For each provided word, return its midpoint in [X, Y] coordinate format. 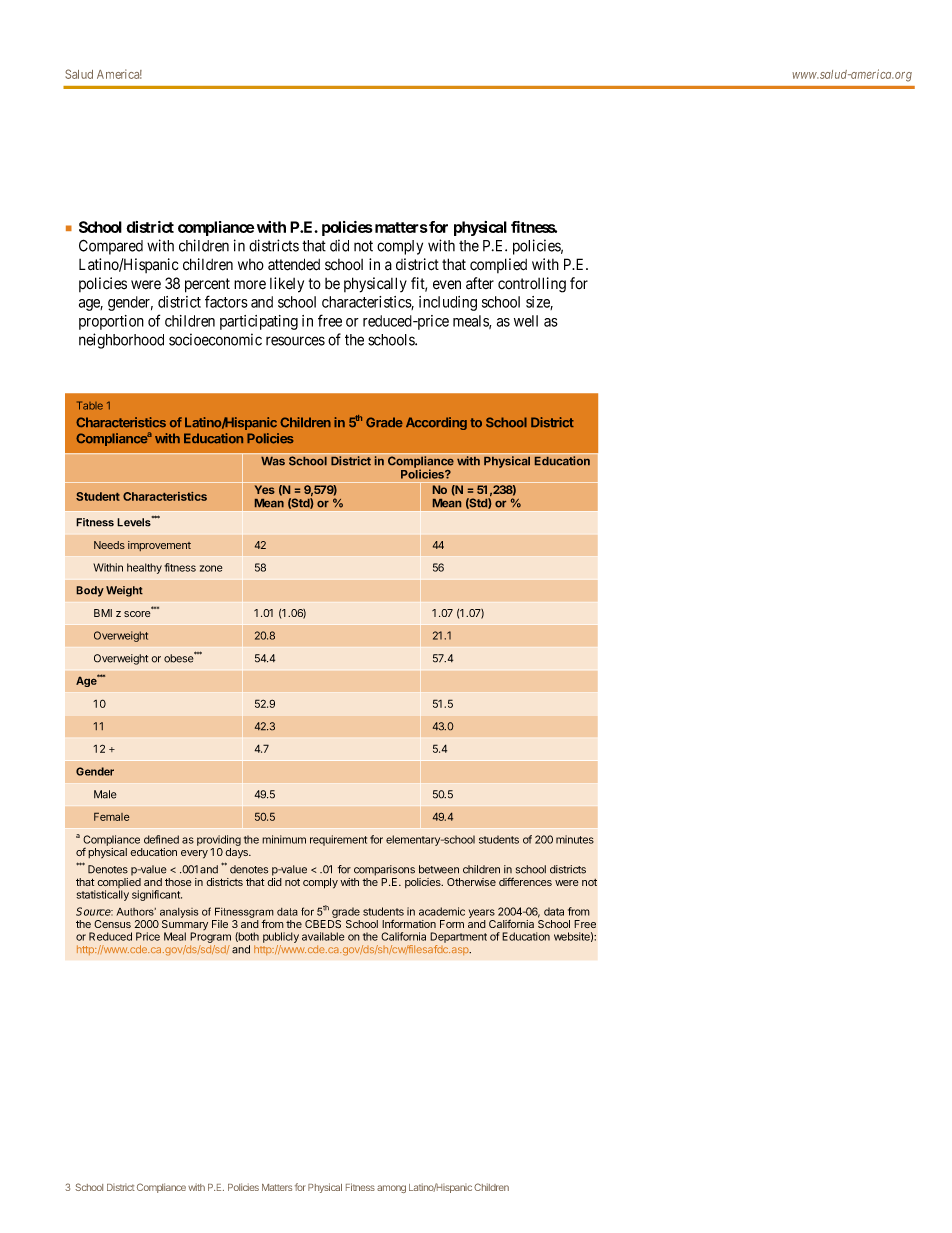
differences [525, 881]
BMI [103, 613]
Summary [185, 926]
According [436, 423]
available [323, 936]
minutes [575, 839]
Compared [111, 247]
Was [273, 461]
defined [161, 839]
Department [458, 937]
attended [294, 264]
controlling [532, 285]
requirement [338, 840]
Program [210, 939]
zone [211, 568]
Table [90, 405]
